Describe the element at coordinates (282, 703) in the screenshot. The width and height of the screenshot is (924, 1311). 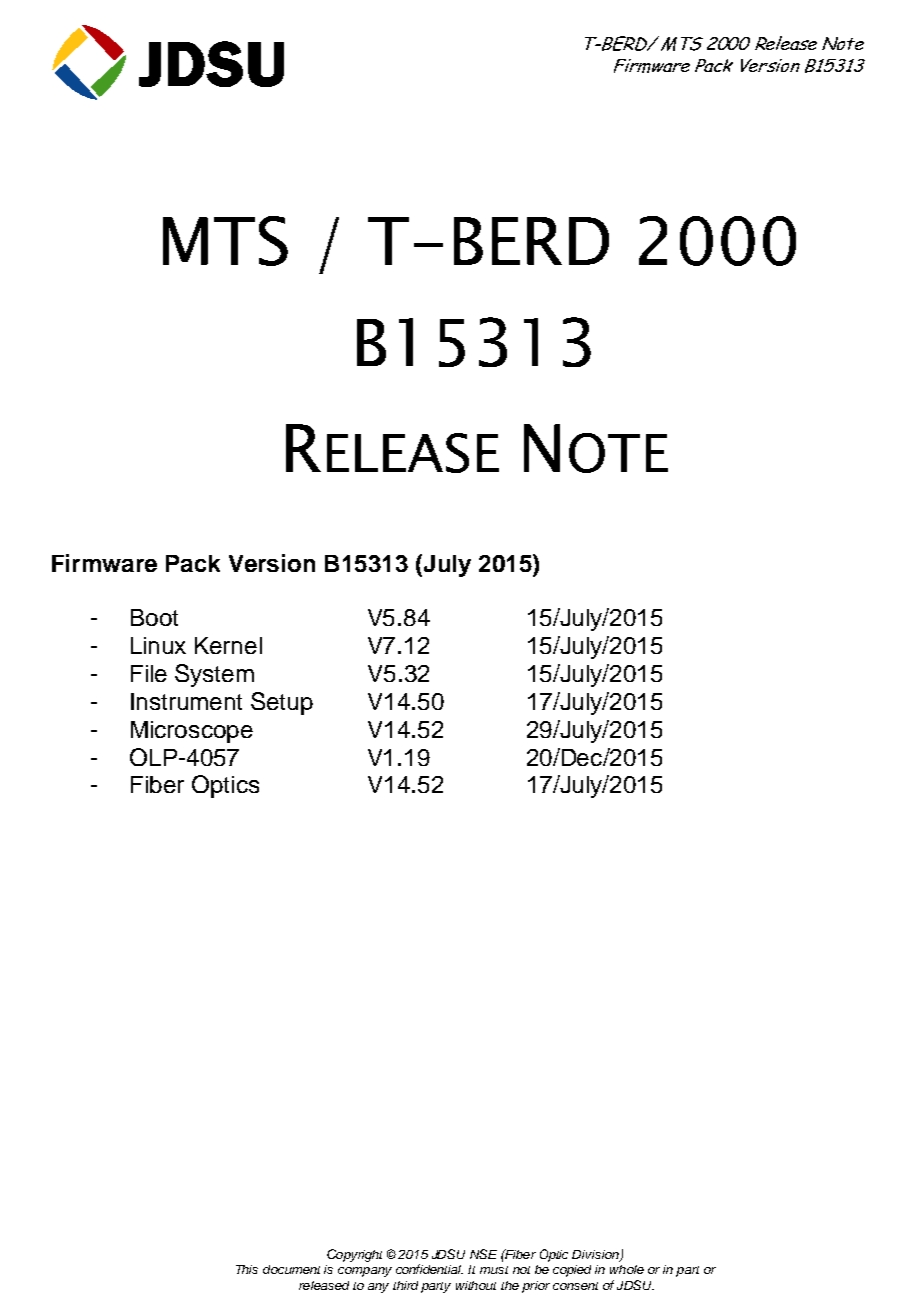
I see `Setup` at that location.
